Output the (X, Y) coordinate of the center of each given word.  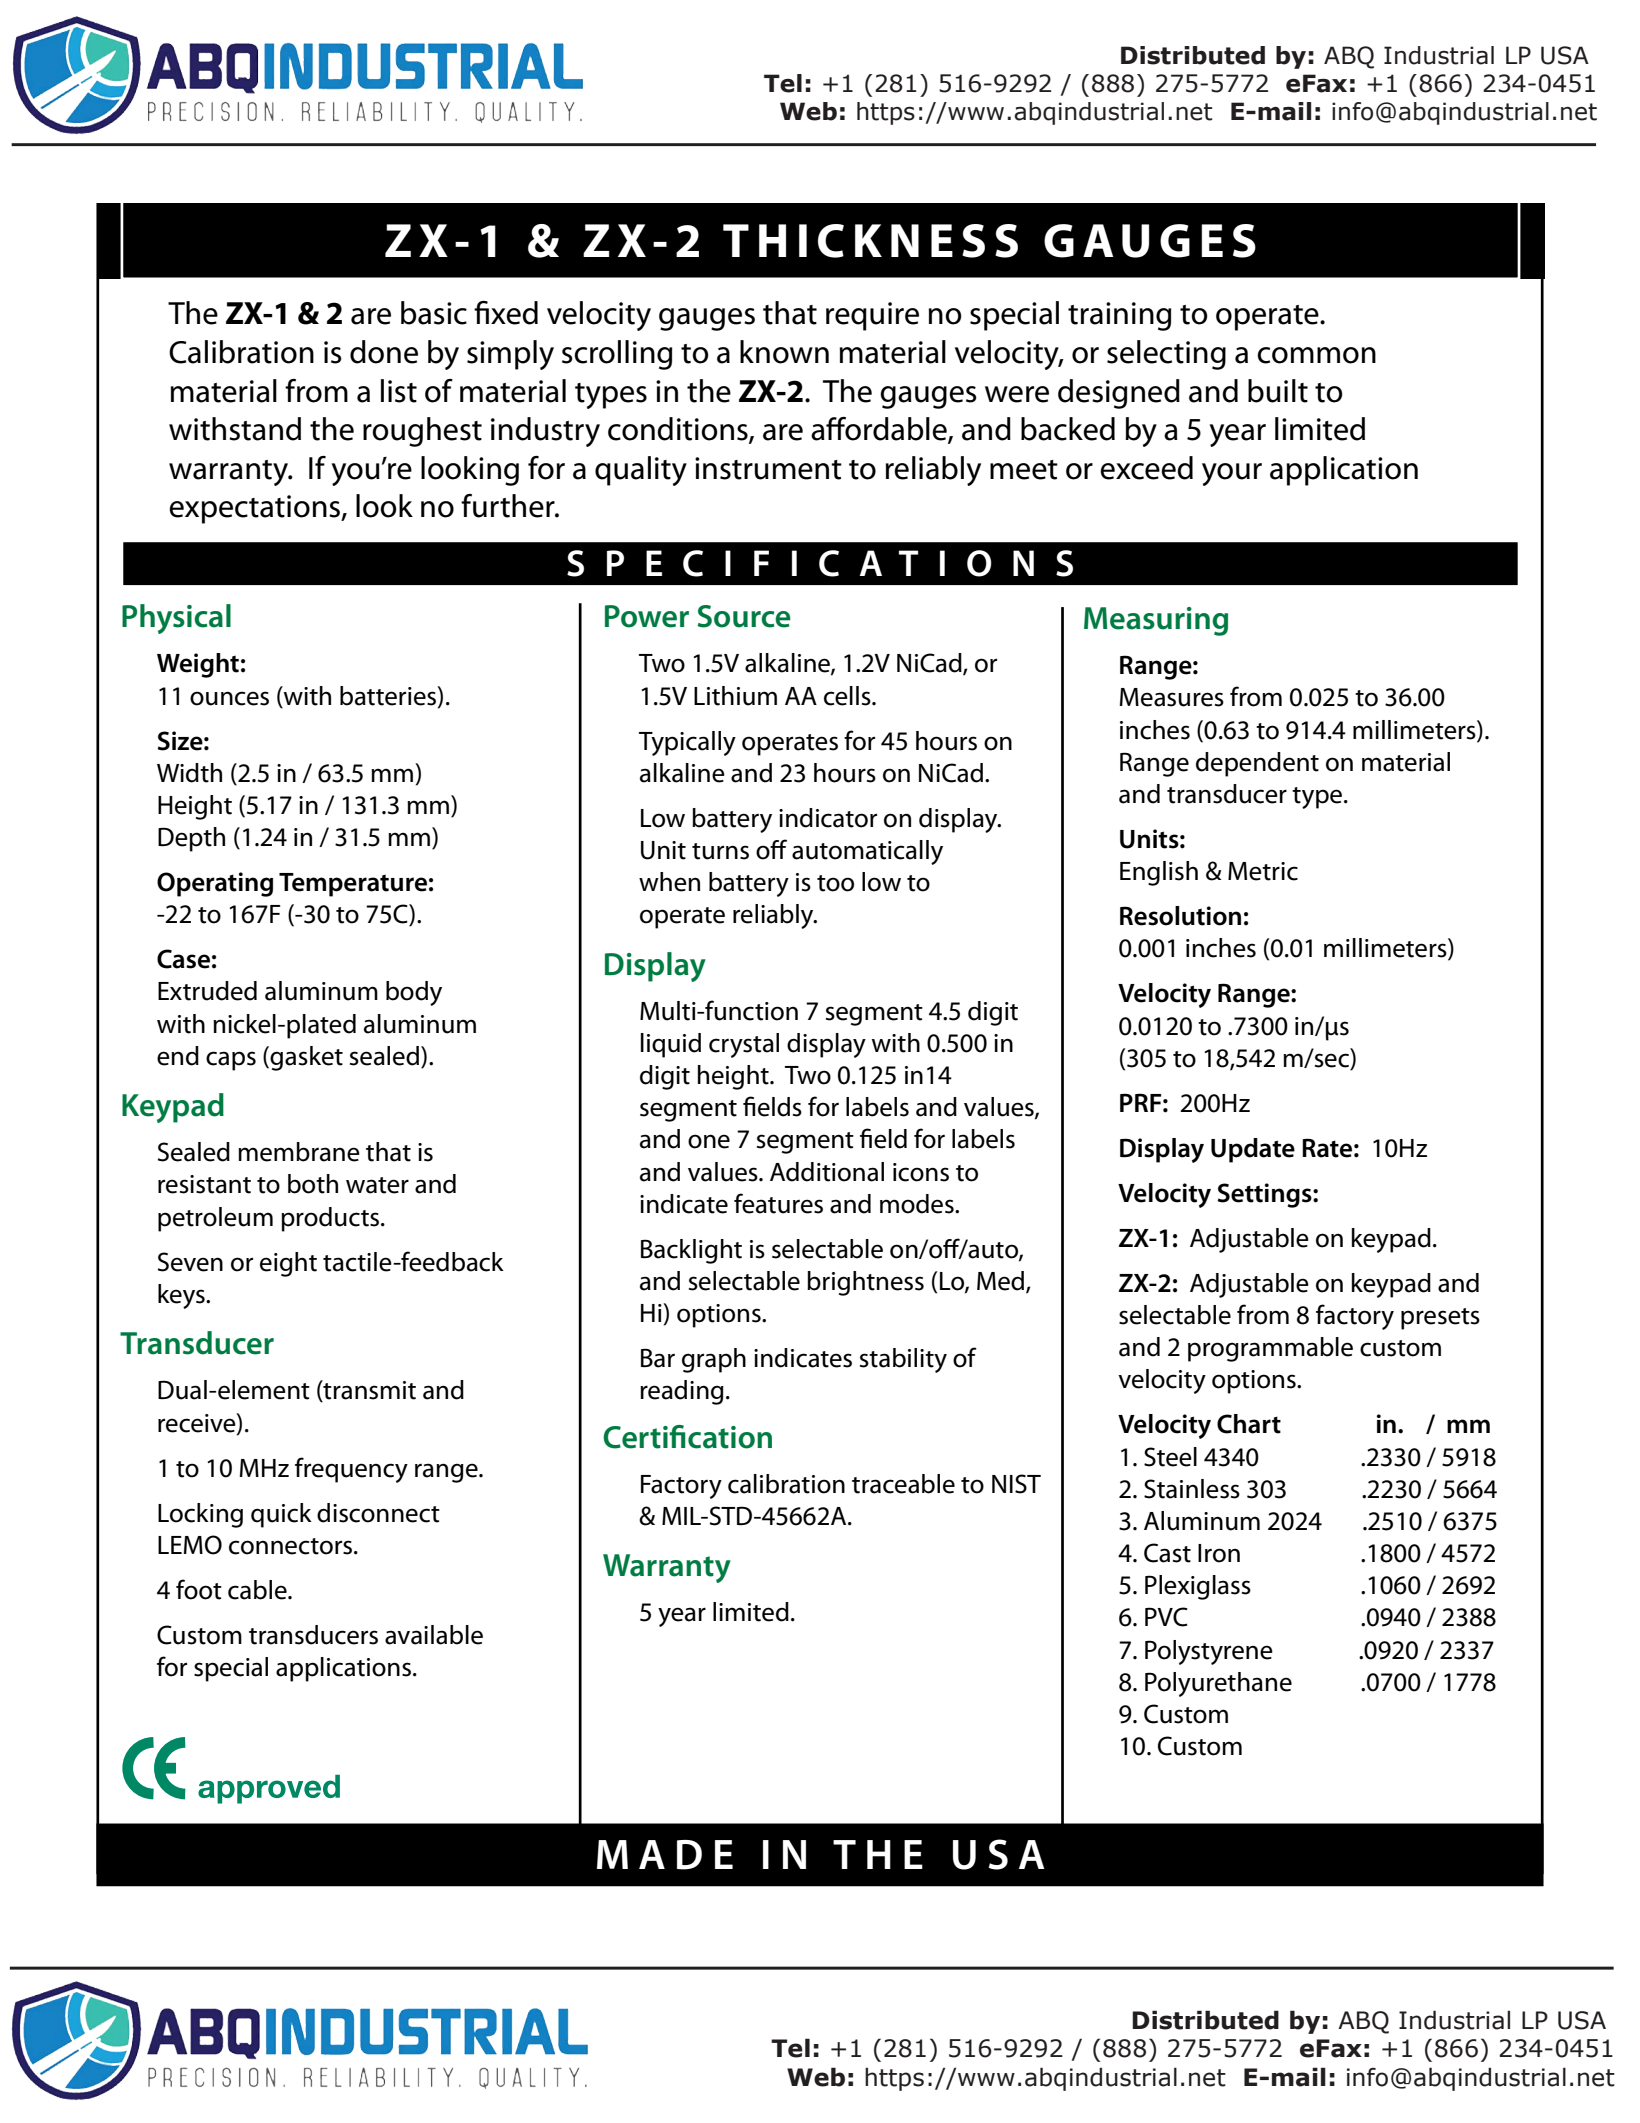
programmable (1270, 1349)
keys (182, 1296)
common (1316, 355)
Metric (1263, 871)
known (784, 352)
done (384, 352)
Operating (215, 884)
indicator (828, 818)
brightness (865, 1283)
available (434, 1635)
